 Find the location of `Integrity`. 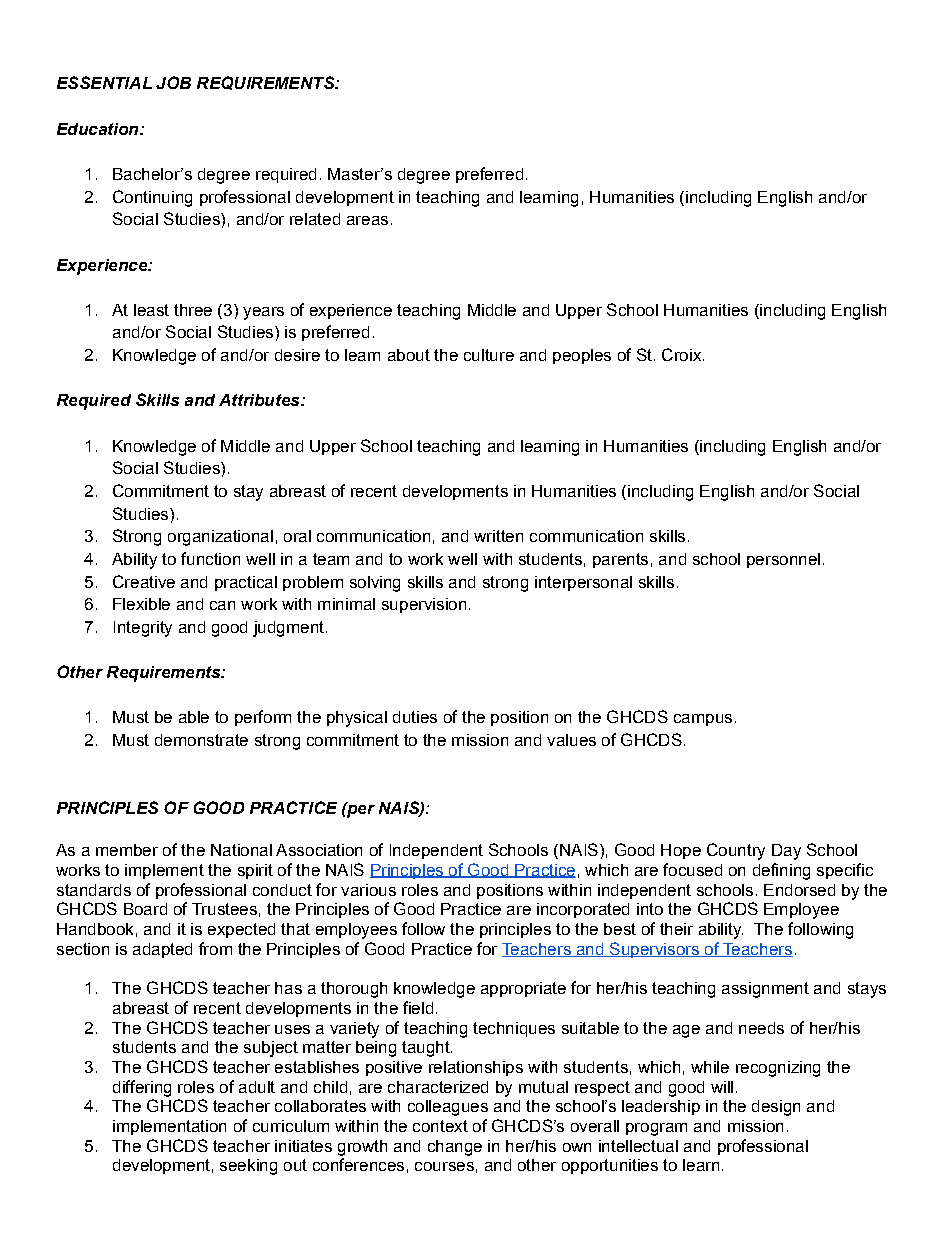

Integrity is located at coordinates (143, 629).
